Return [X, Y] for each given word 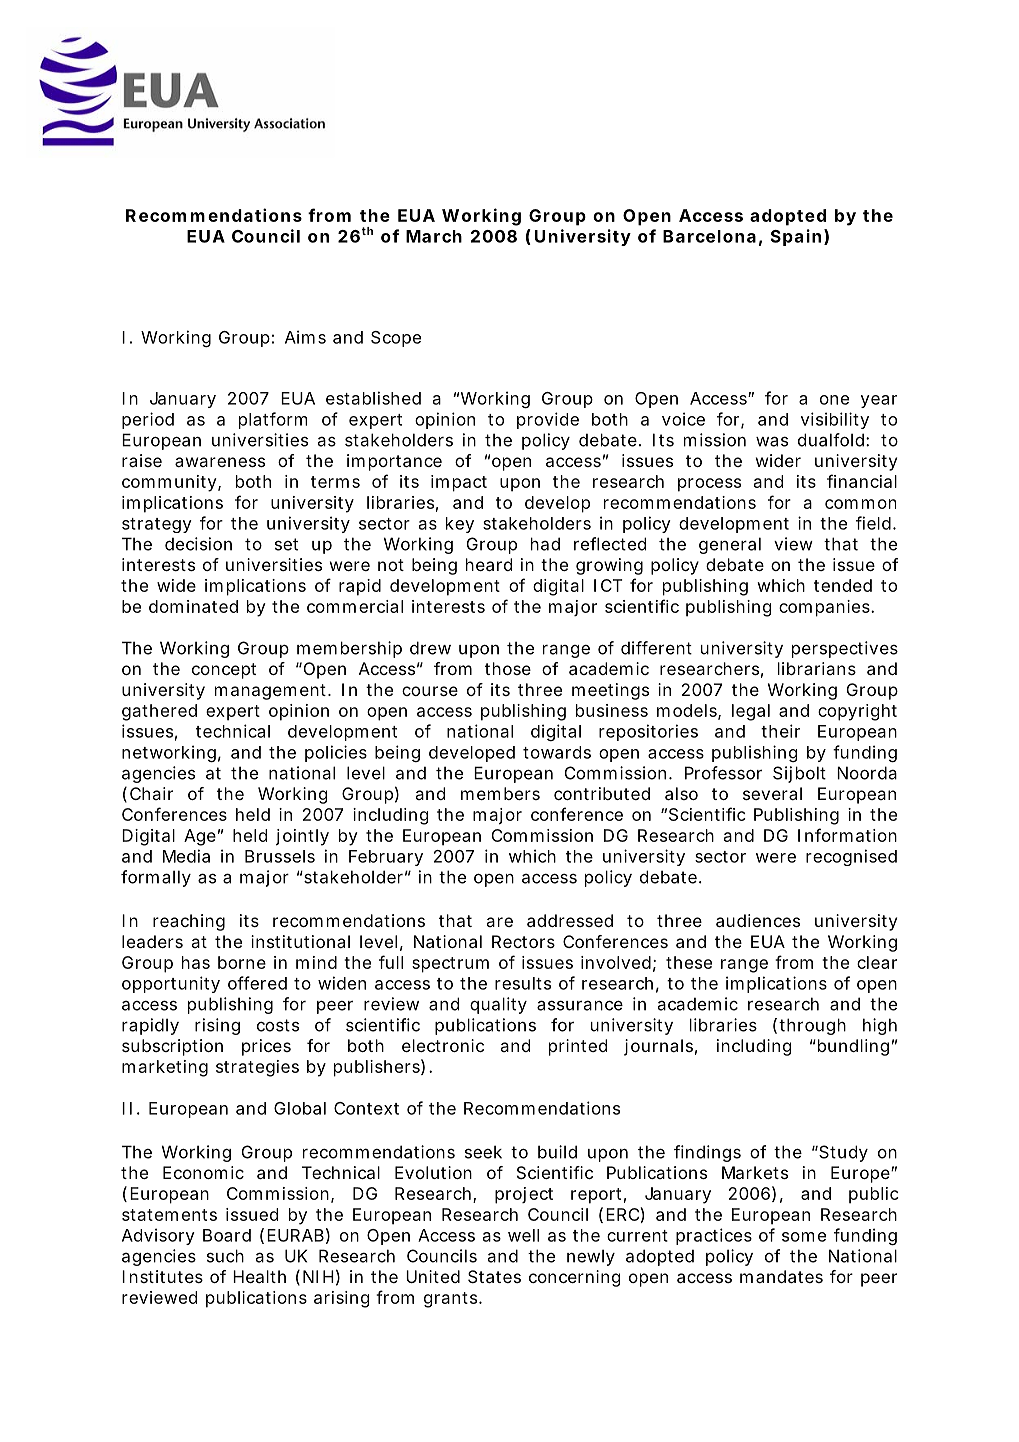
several [772, 793]
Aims [305, 337]
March [434, 236]
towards [557, 752]
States [494, 1276]
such [225, 1256]
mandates [781, 1276]
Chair [151, 793]
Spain [798, 237]
